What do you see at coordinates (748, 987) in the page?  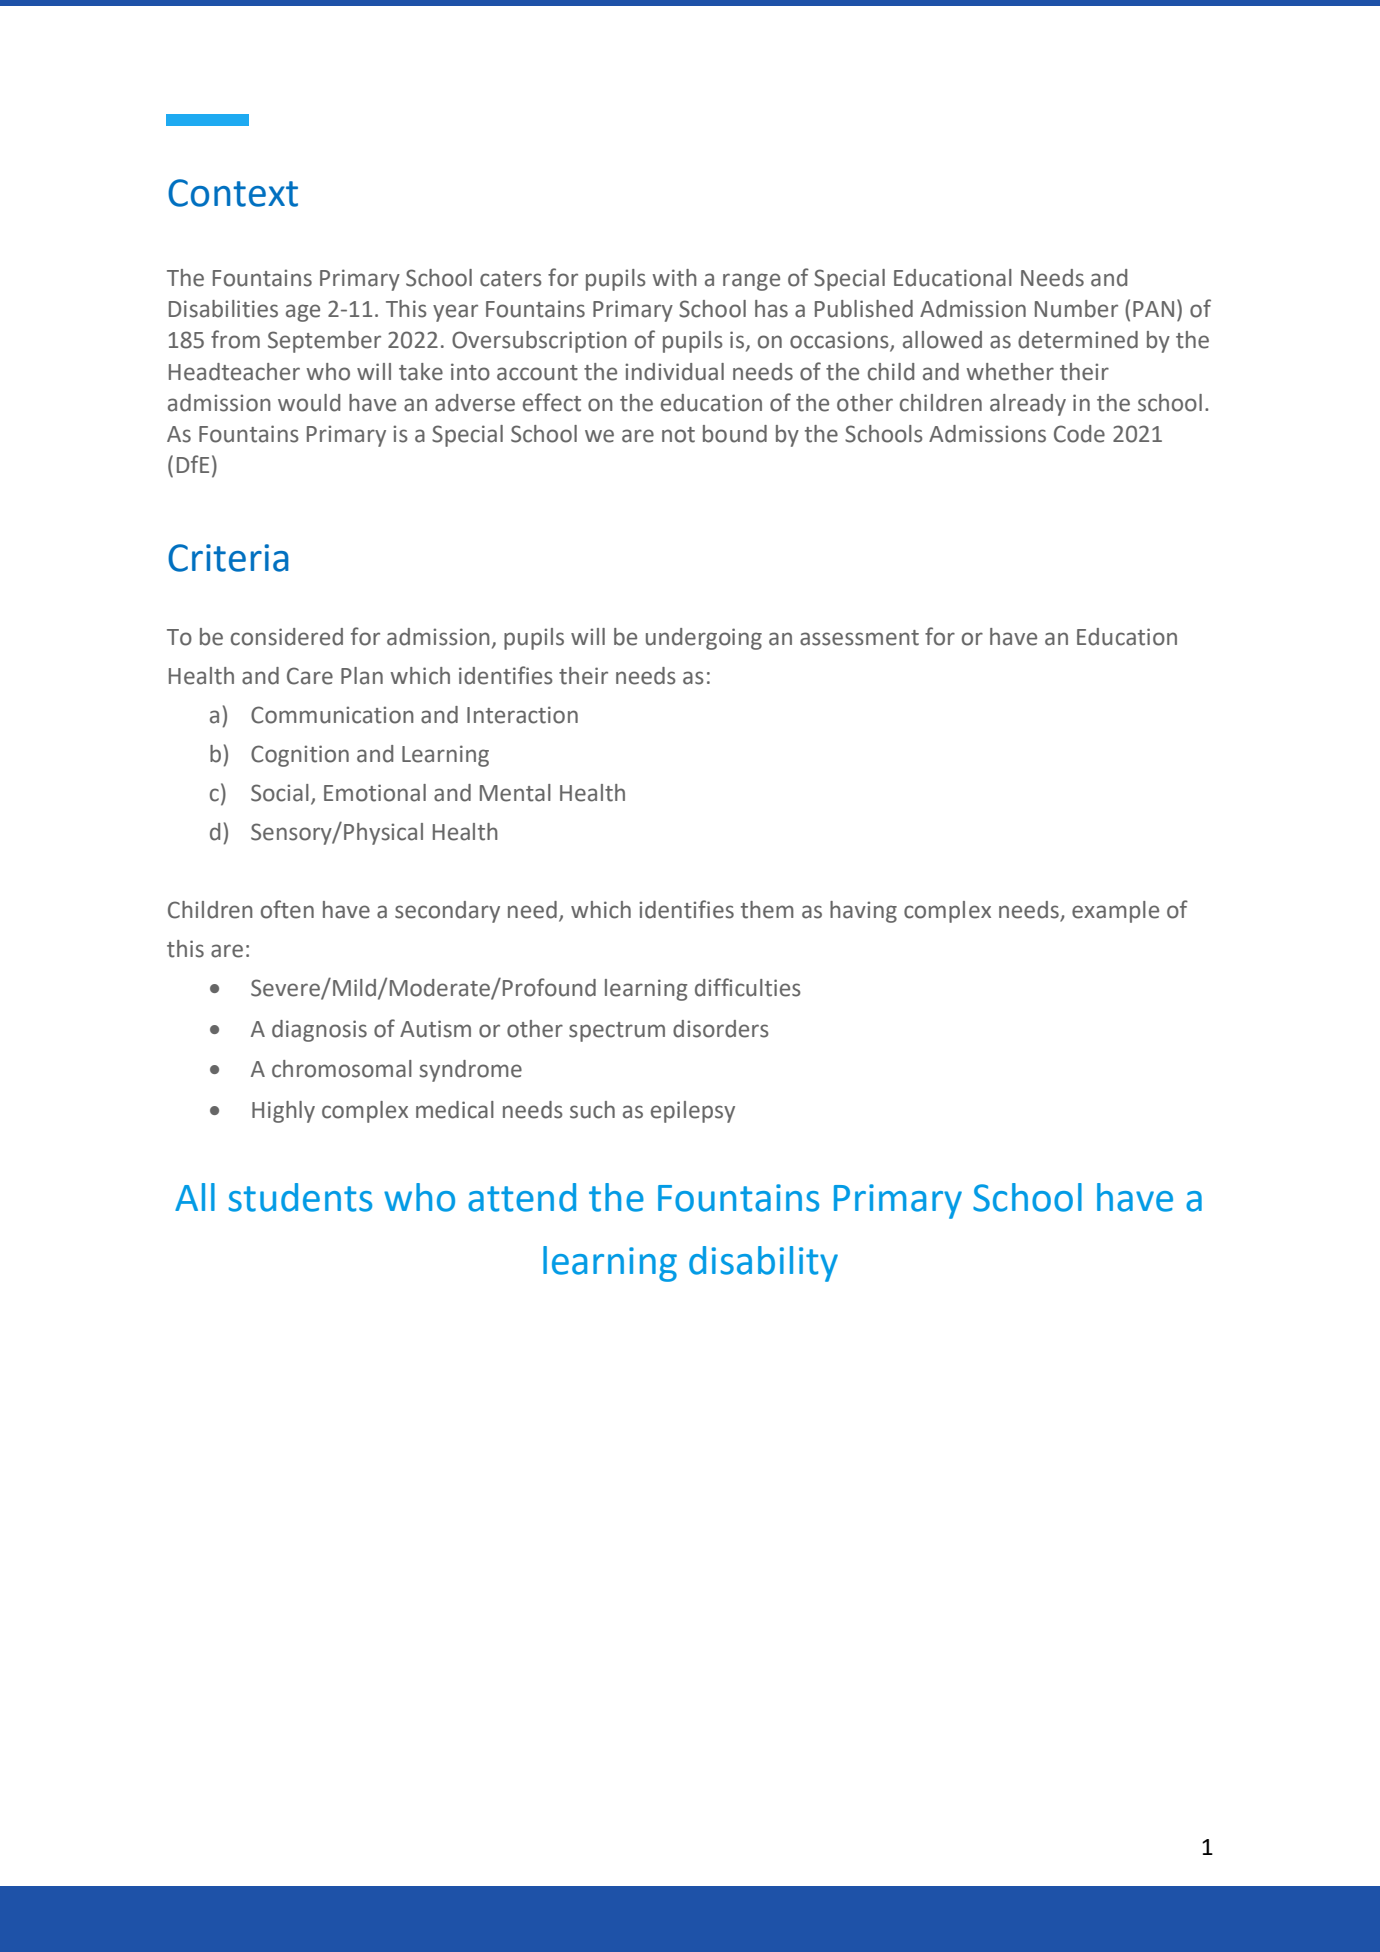 I see `difficulties` at bounding box center [748, 987].
